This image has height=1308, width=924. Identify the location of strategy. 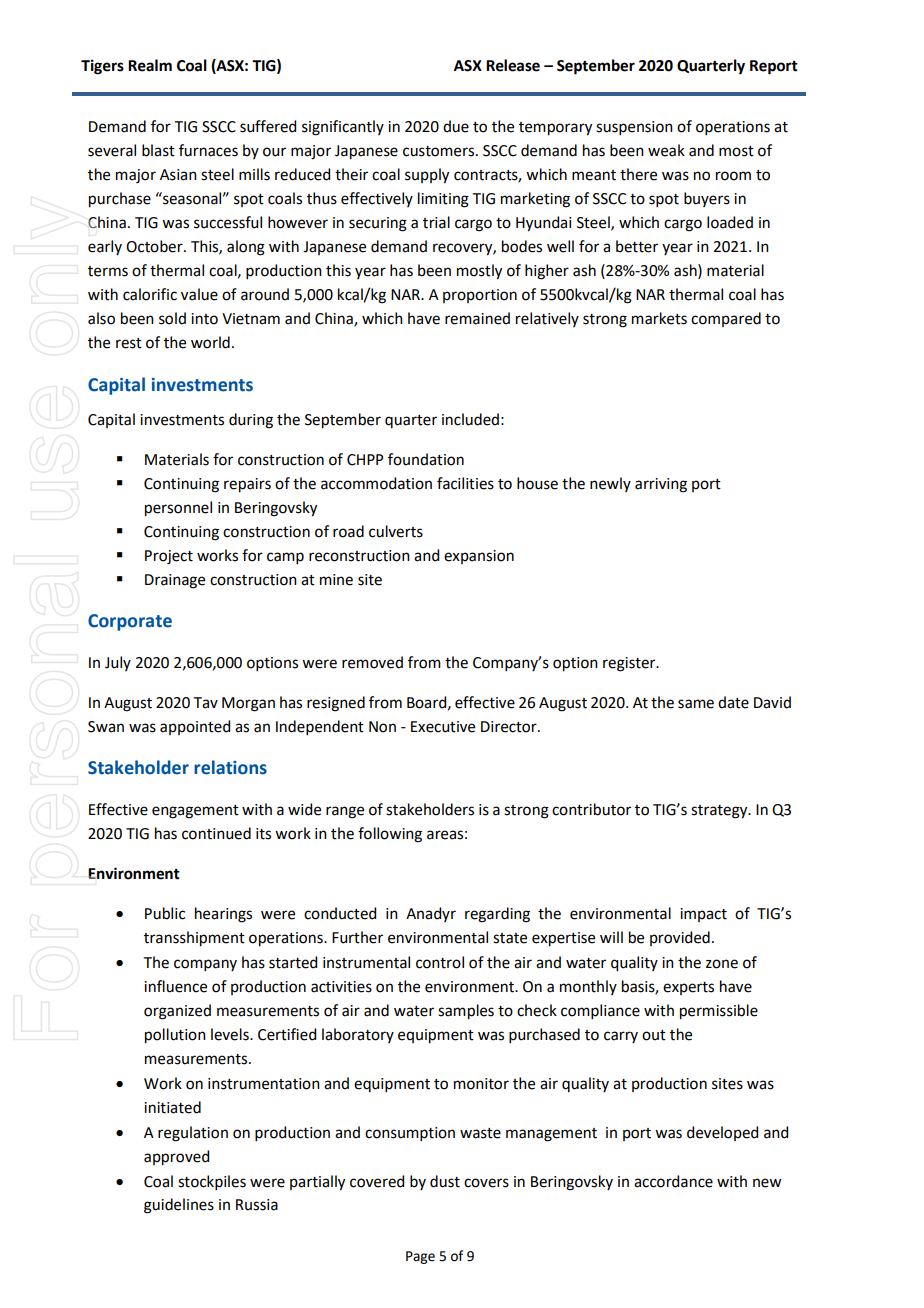
(720, 812).
